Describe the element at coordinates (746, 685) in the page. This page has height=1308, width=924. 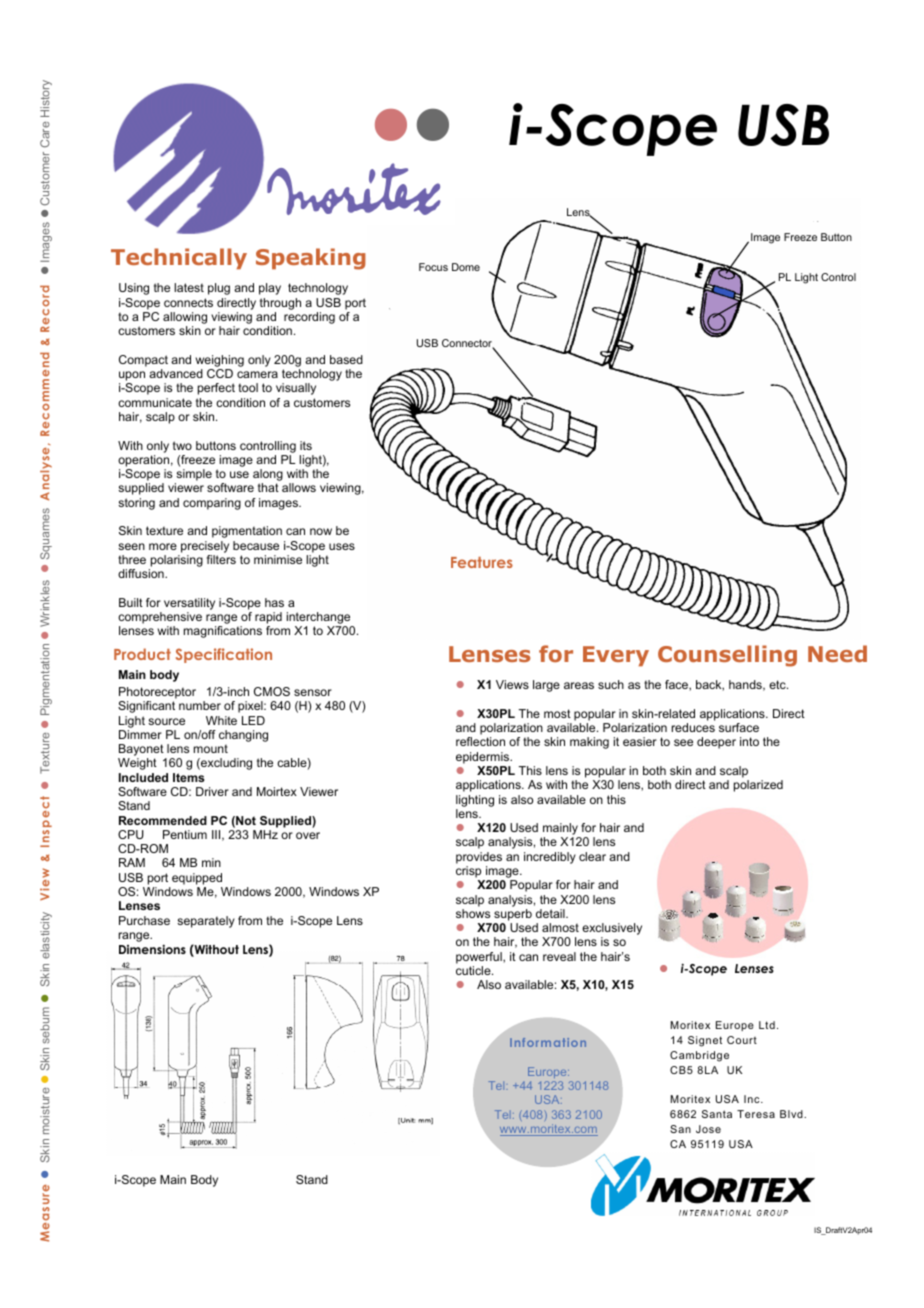
I see `hands` at that location.
